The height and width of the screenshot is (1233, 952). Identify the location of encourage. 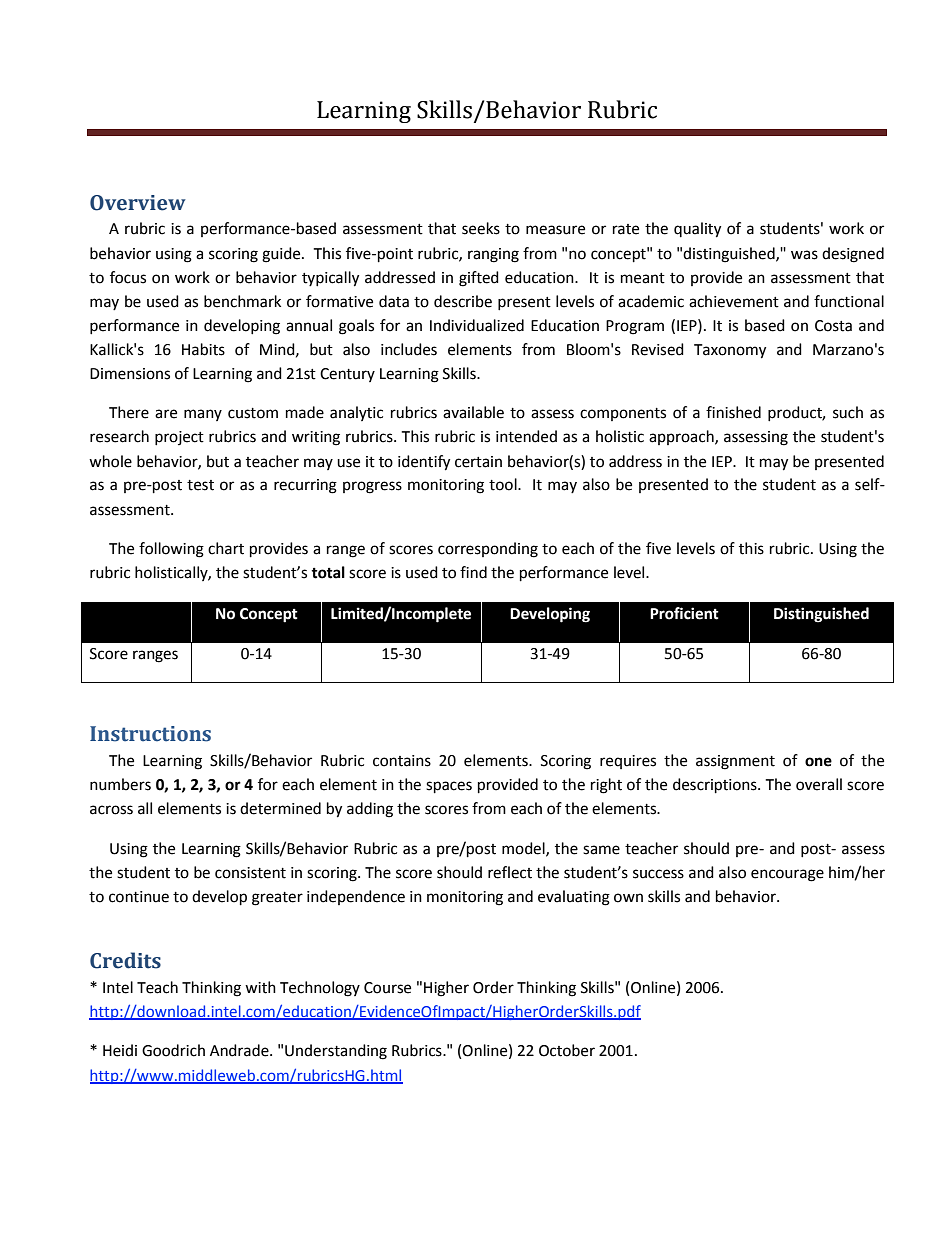
(787, 875).
